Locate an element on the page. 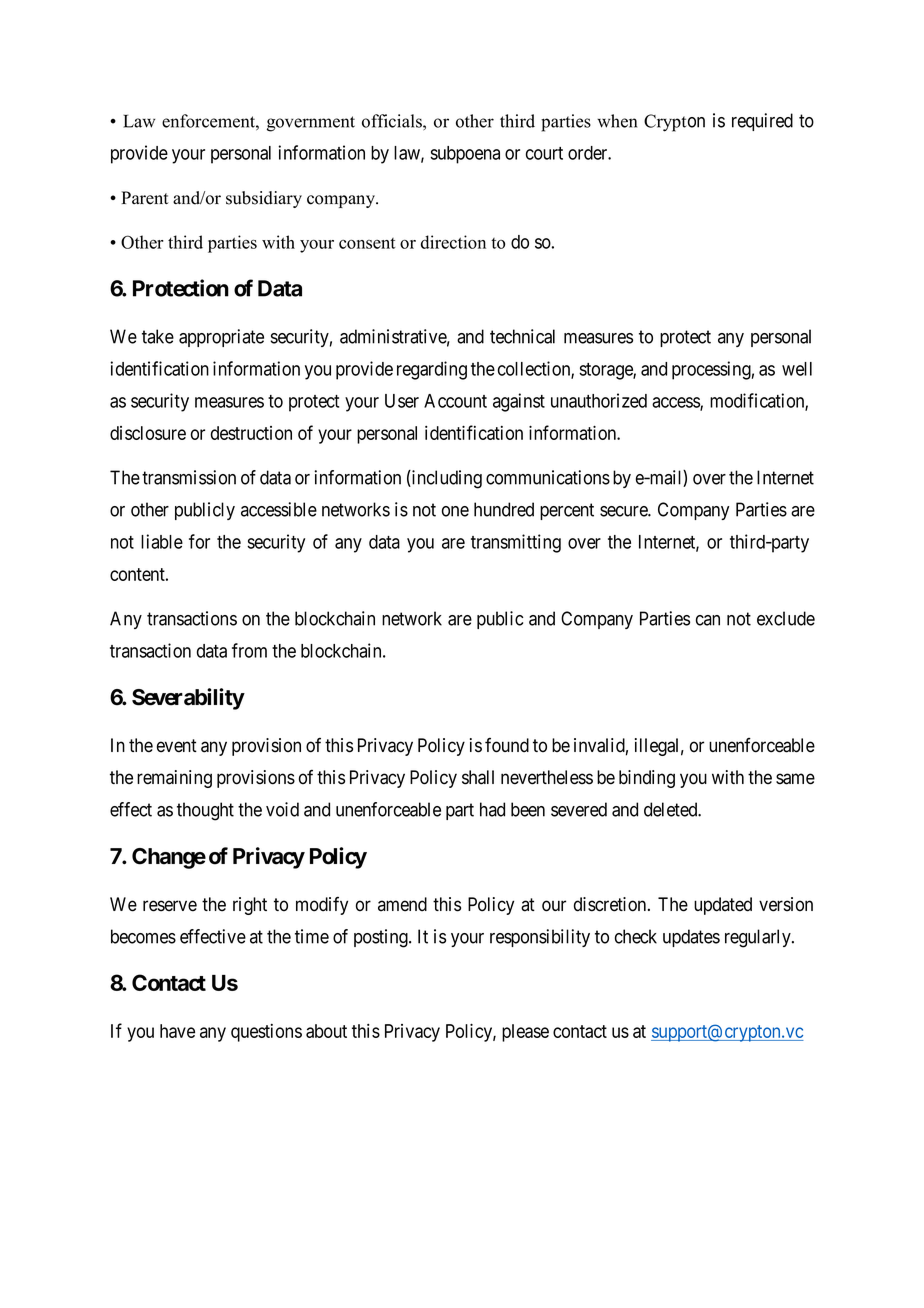 Image resolution: width=924 pixels, height=1308 pixels. subsidiary is located at coordinates (264, 199).
